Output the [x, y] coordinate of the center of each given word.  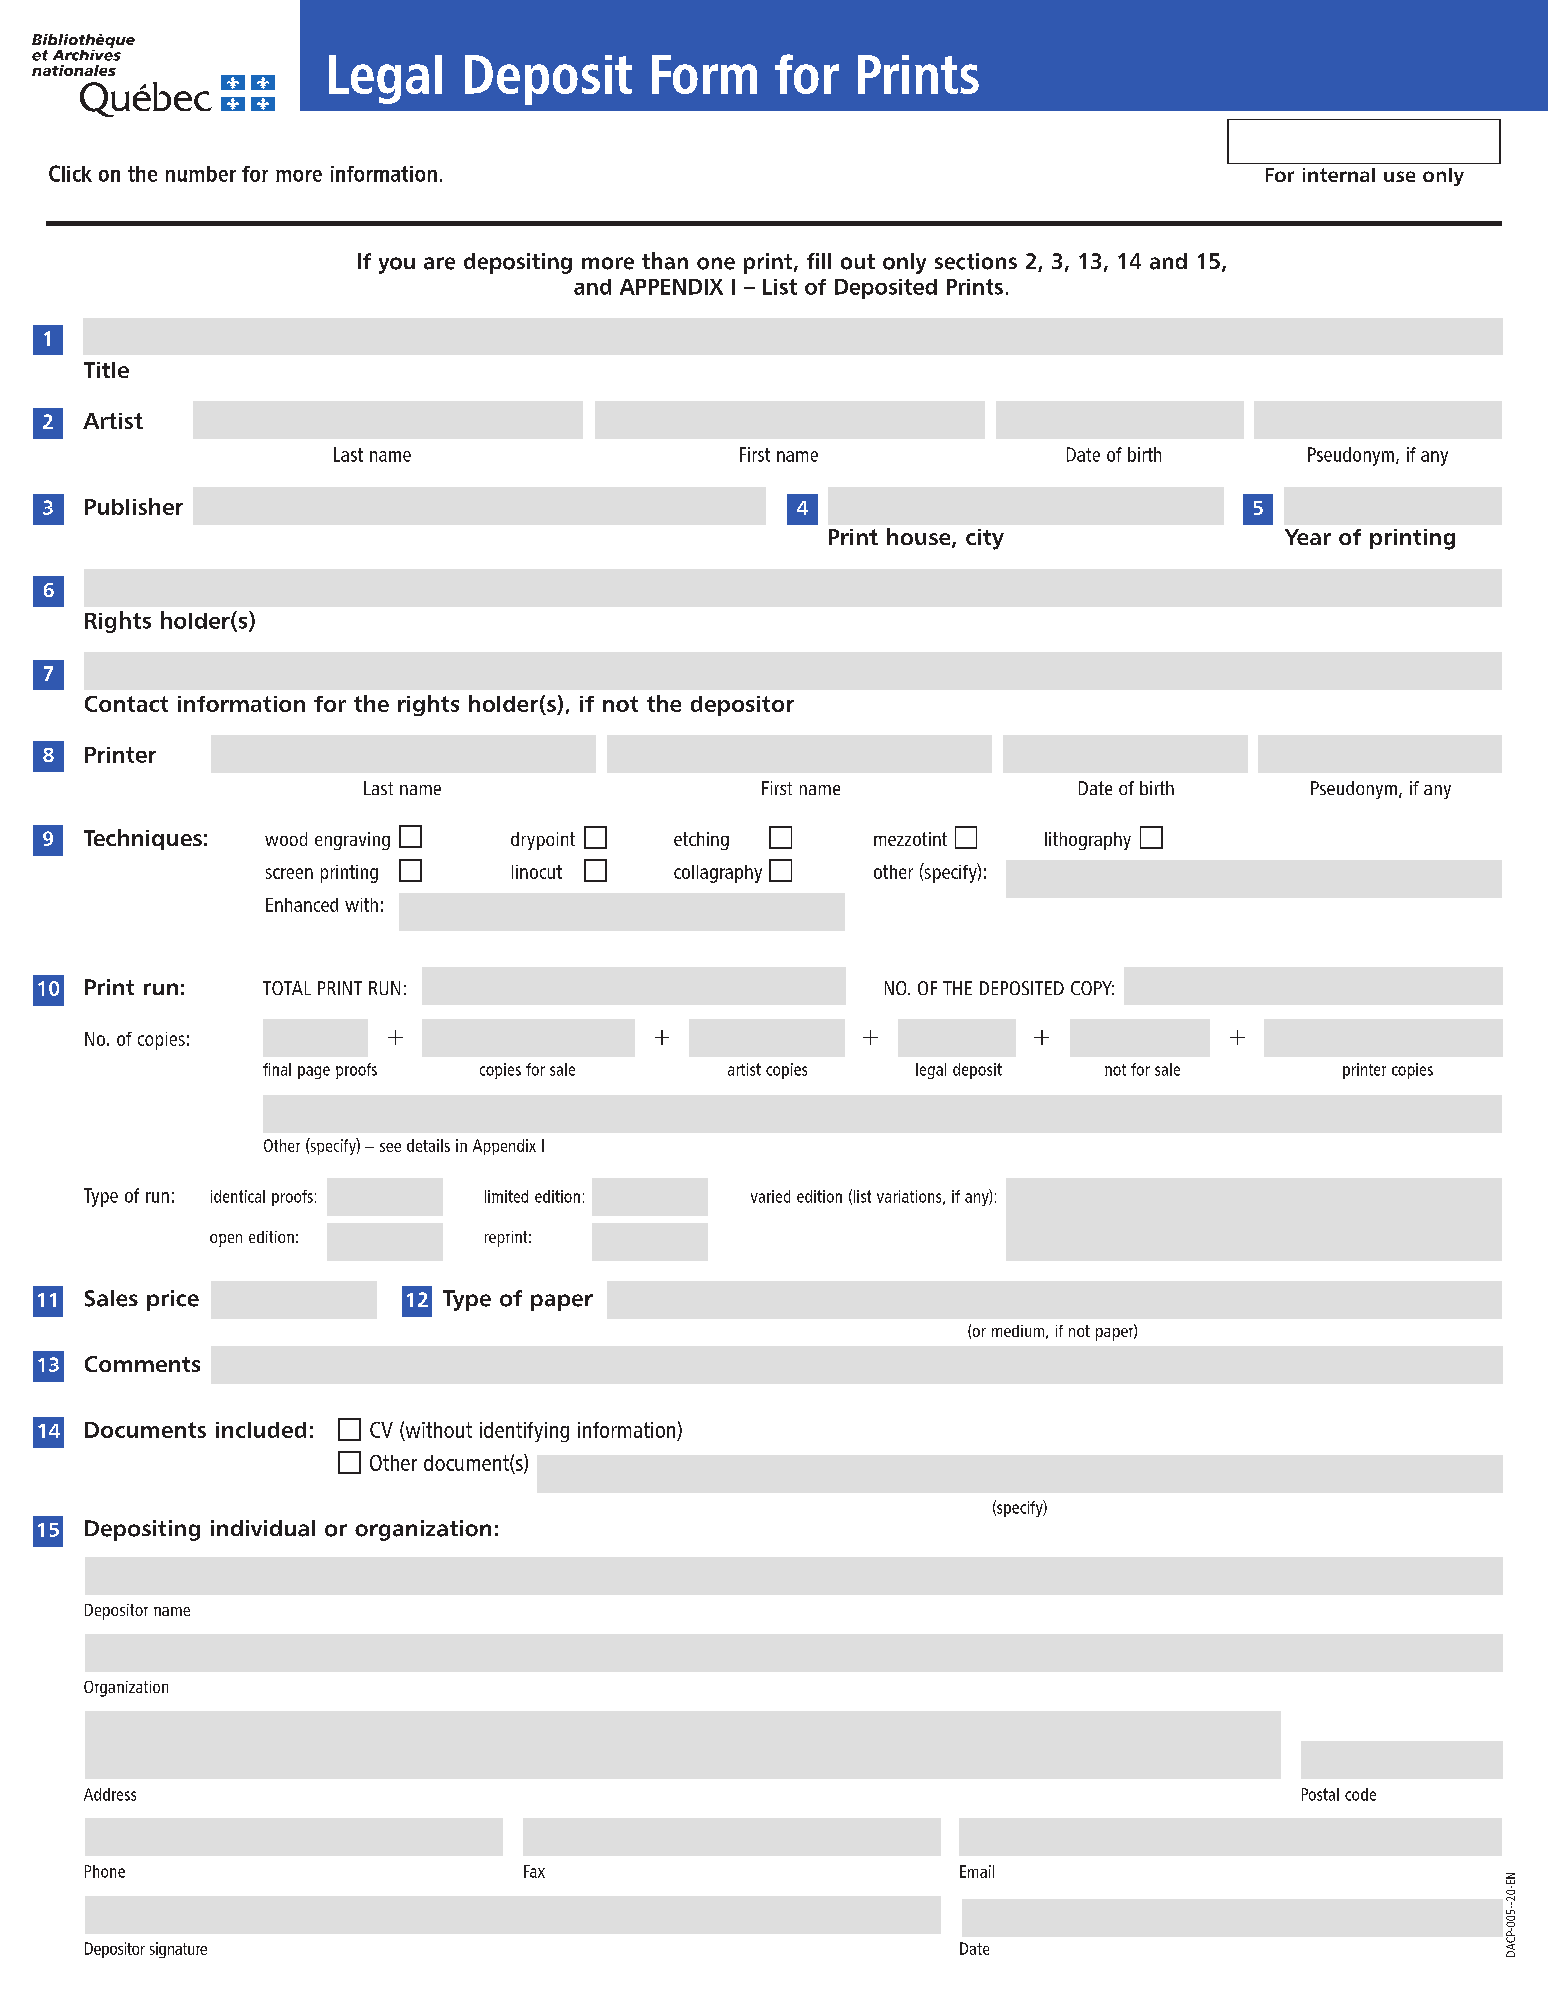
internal [1339, 175]
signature [178, 1950]
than [665, 261]
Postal [1320, 1794]
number [201, 174]
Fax [534, 1871]
